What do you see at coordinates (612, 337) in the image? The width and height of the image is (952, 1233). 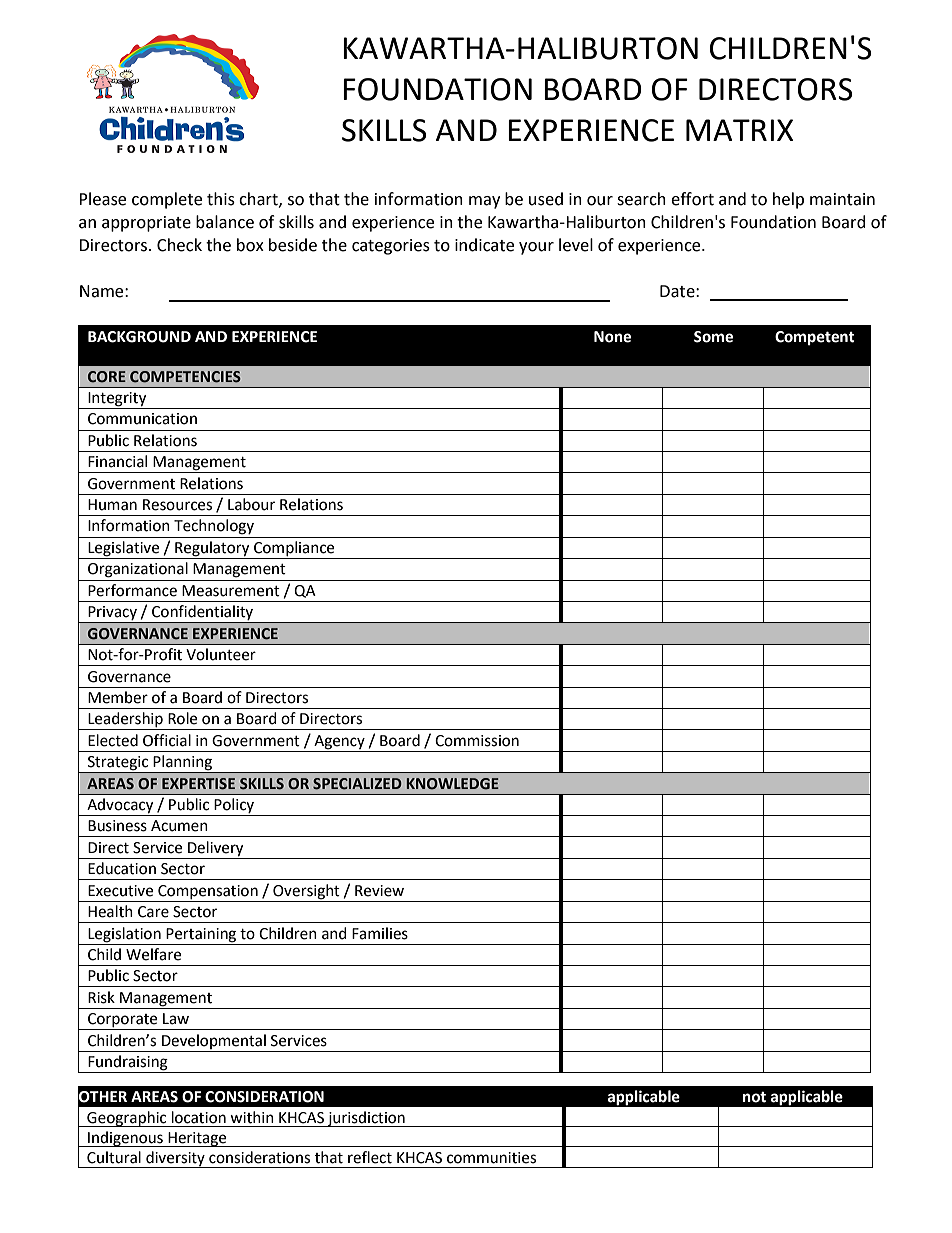 I see `None` at bounding box center [612, 337].
